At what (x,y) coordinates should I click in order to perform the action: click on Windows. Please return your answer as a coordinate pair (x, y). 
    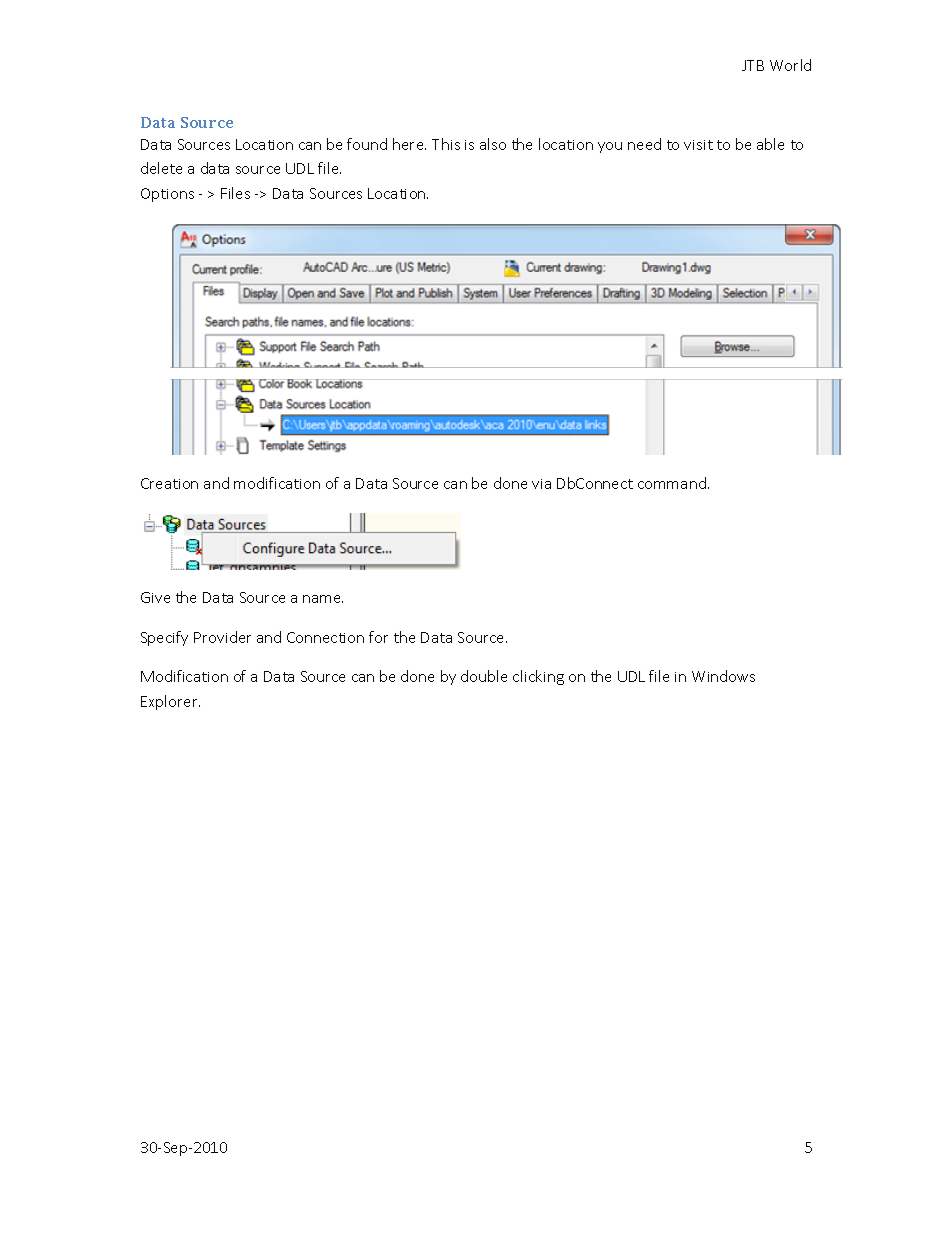
    Looking at the image, I should click on (723, 676).
